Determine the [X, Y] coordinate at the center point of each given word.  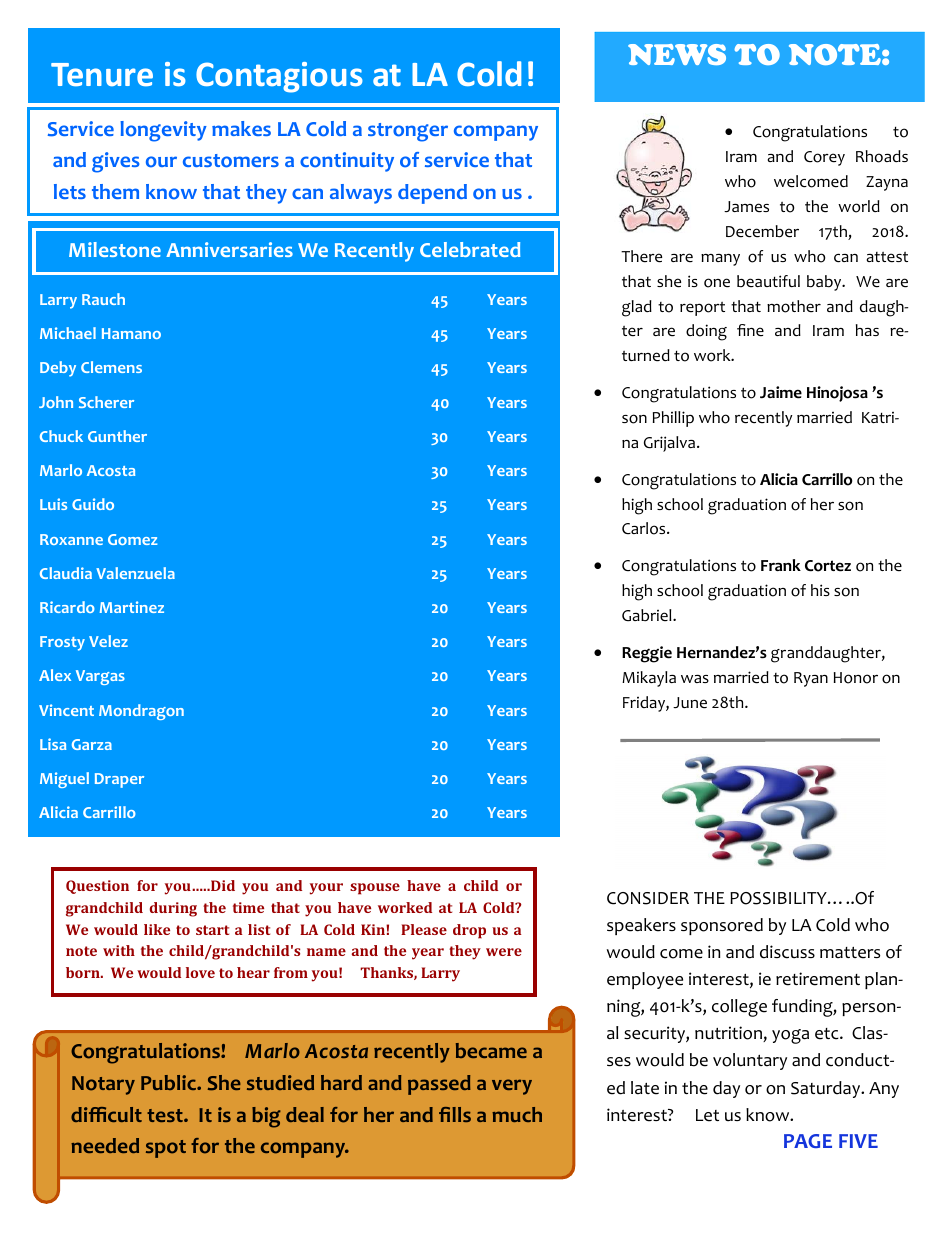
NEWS [677, 54]
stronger [408, 132]
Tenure [102, 74]
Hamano [131, 333]
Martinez [132, 607]
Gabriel [648, 615]
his [820, 590]
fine [750, 330]
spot [166, 1149]
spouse [375, 889]
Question [97, 887]
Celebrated [470, 249]
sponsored [722, 926]
